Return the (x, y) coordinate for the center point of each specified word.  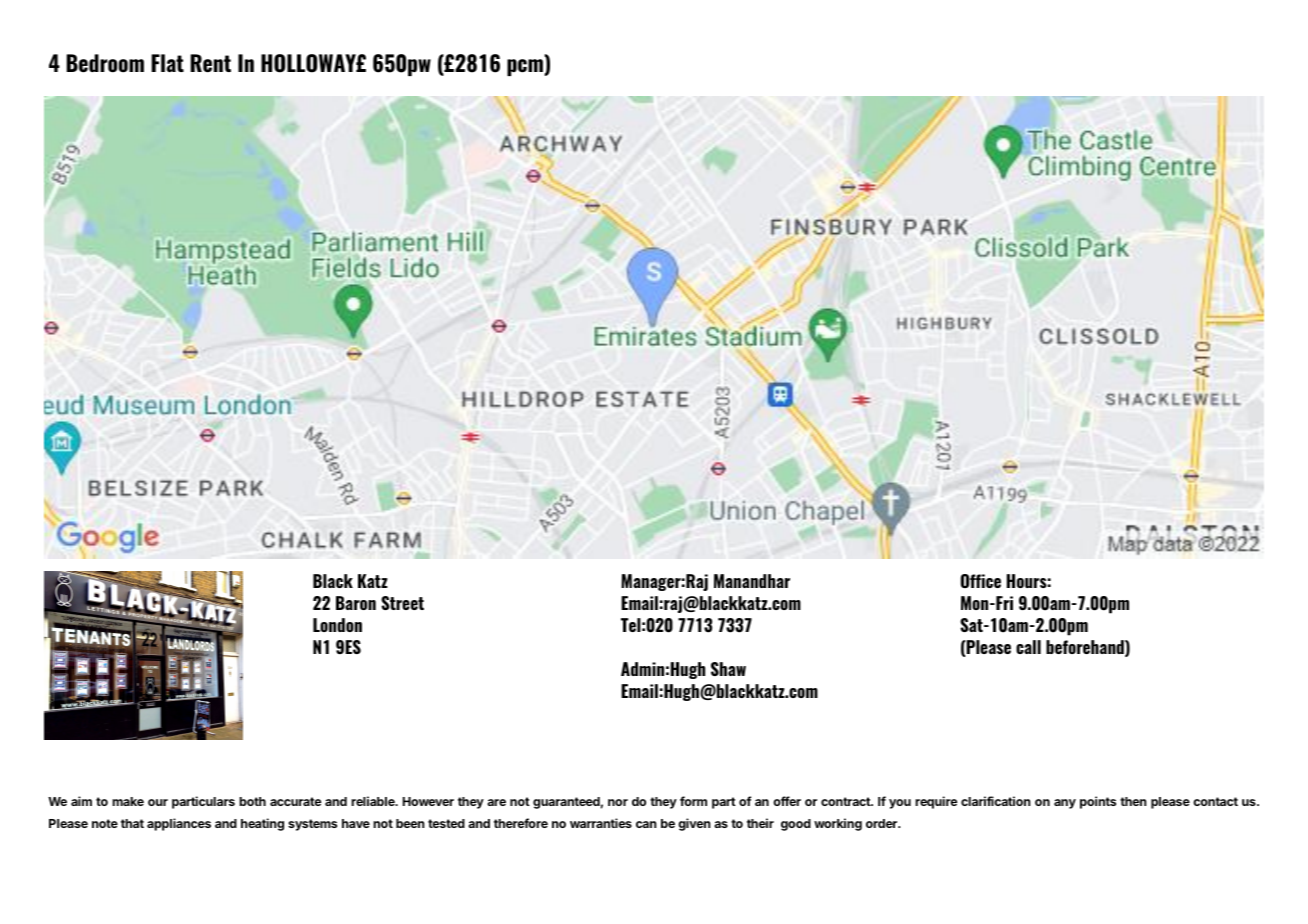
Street (402, 603)
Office (981, 581)
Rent (210, 63)
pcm (526, 67)
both (252, 801)
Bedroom (105, 63)
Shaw (728, 669)
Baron (356, 603)
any (1065, 804)
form (693, 801)
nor (618, 802)
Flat (167, 63)
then (1133, 801)
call (1028, 647)
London (337, 625)
